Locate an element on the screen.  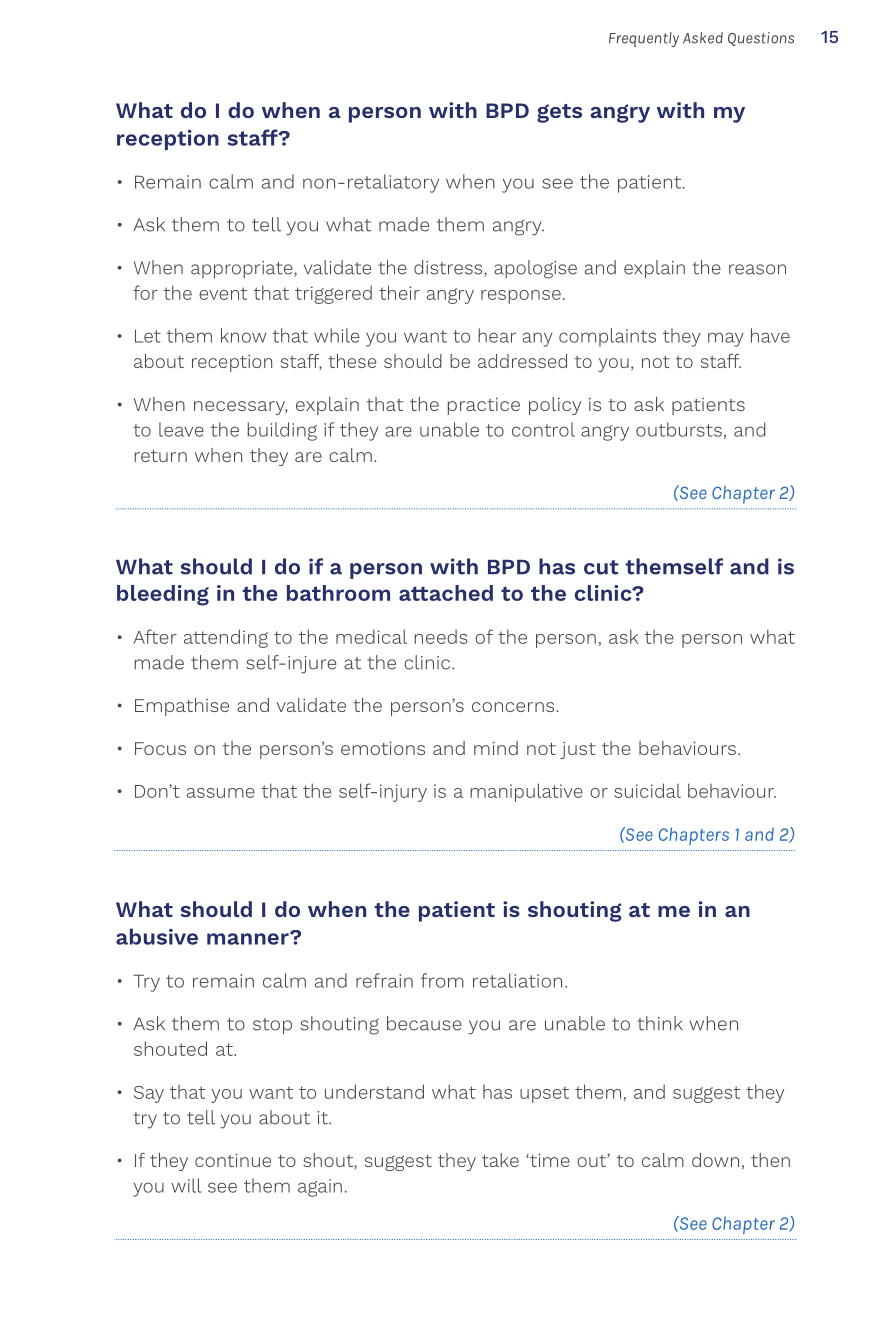
from is located at coordinates (442, 980).
